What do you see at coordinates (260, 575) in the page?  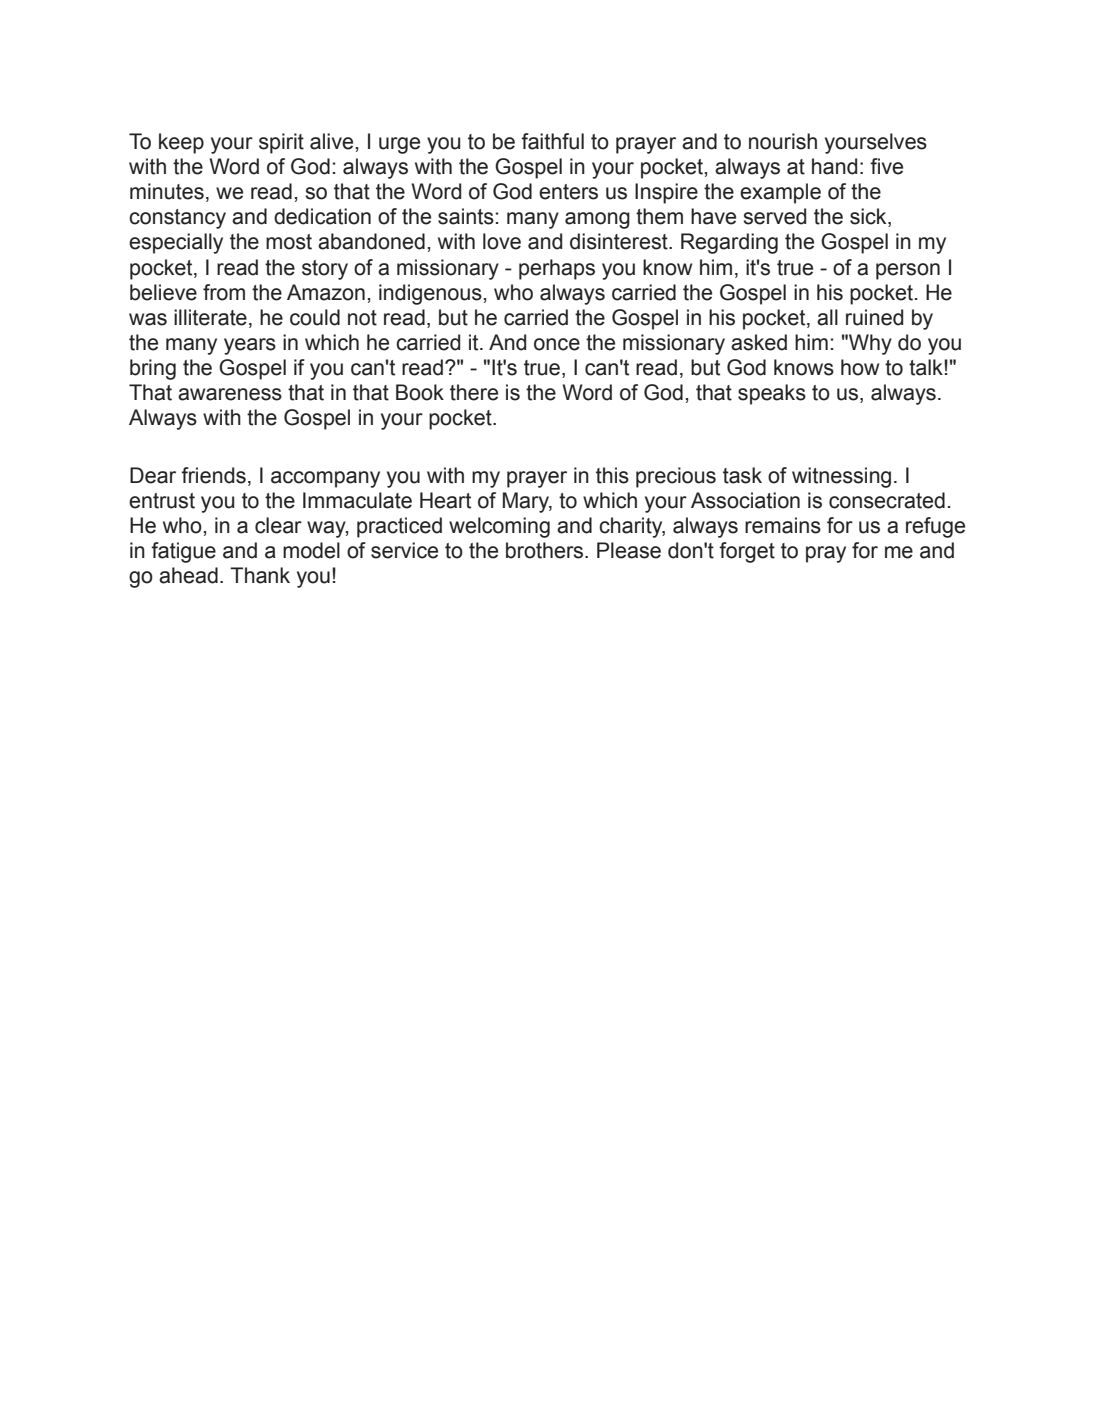 I see `Thank` at bounding box center [260, 575].
